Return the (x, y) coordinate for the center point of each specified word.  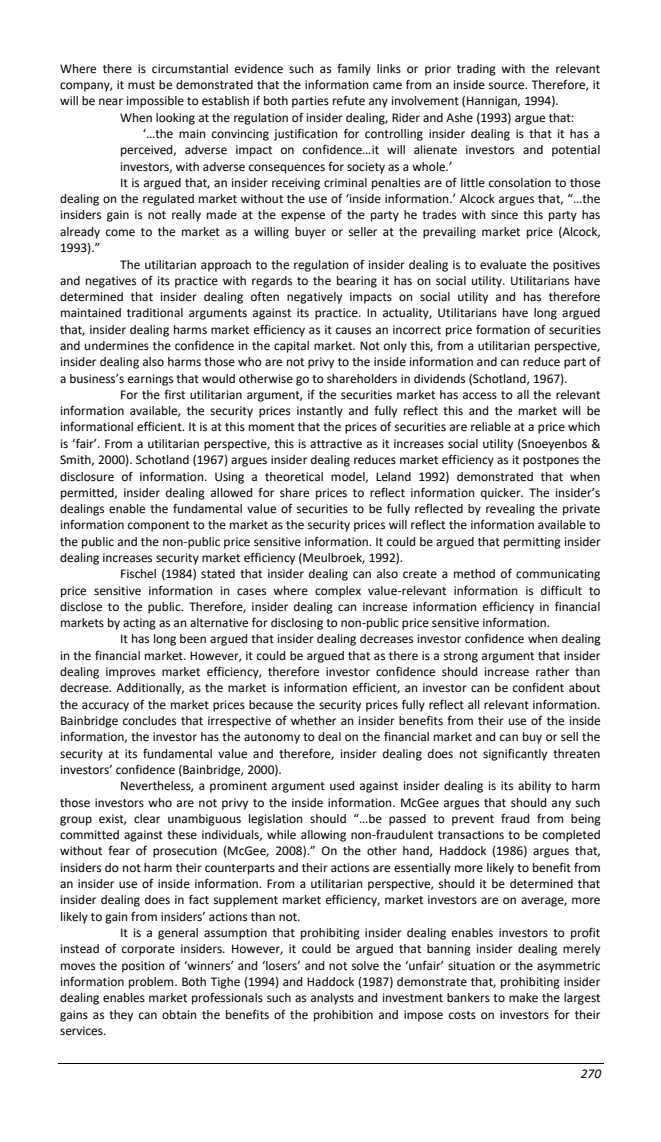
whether (313, 721)
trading (476, 70)
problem (152, 983)
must (141, 85)
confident (538, 688)
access (480, 396)
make (523, 998)
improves (130, 673)
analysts (332, 999)
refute (349, 100)
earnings (150, 380)
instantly (320, 412)
